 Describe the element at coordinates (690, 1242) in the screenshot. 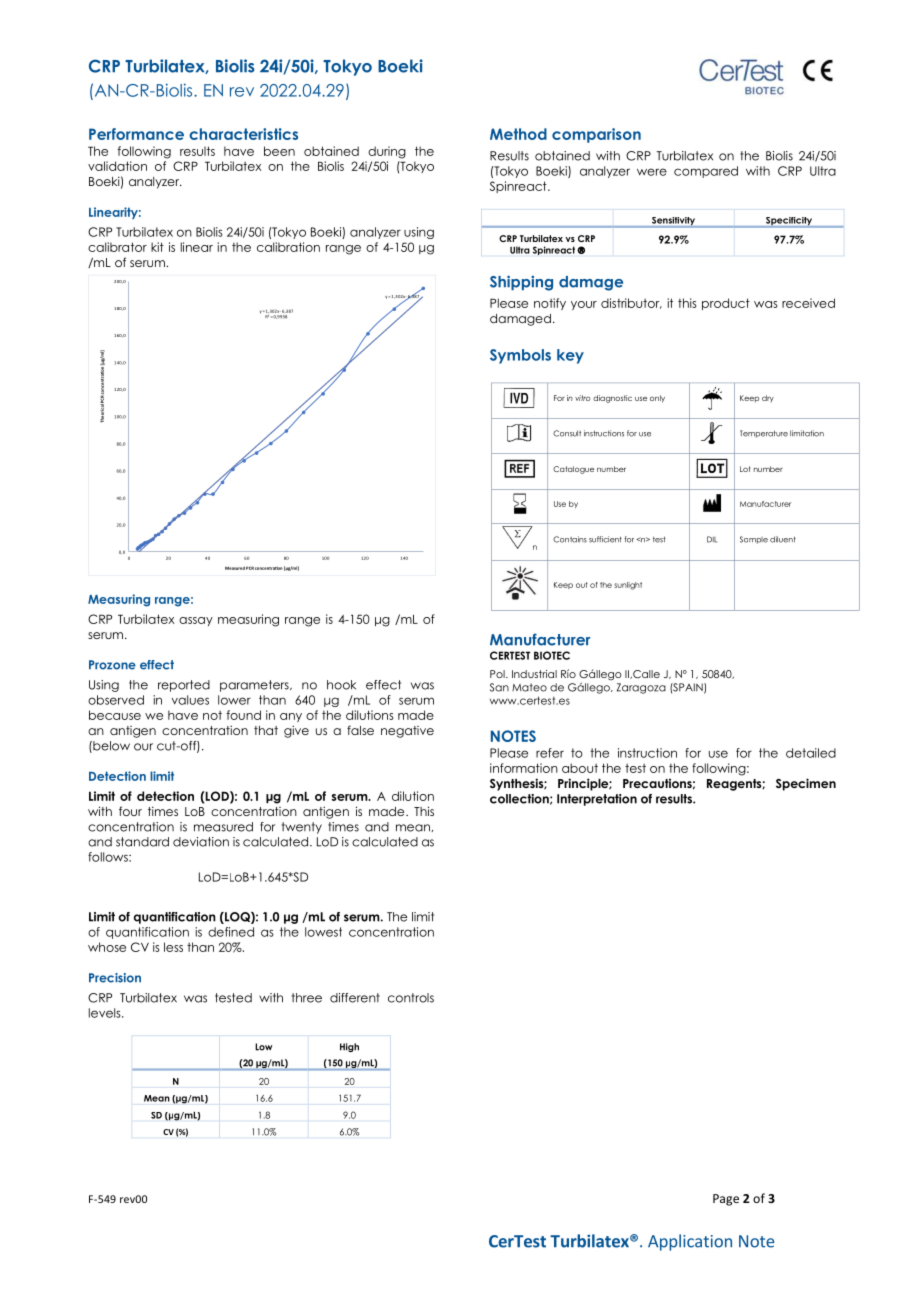

I see `Application` at that location.
